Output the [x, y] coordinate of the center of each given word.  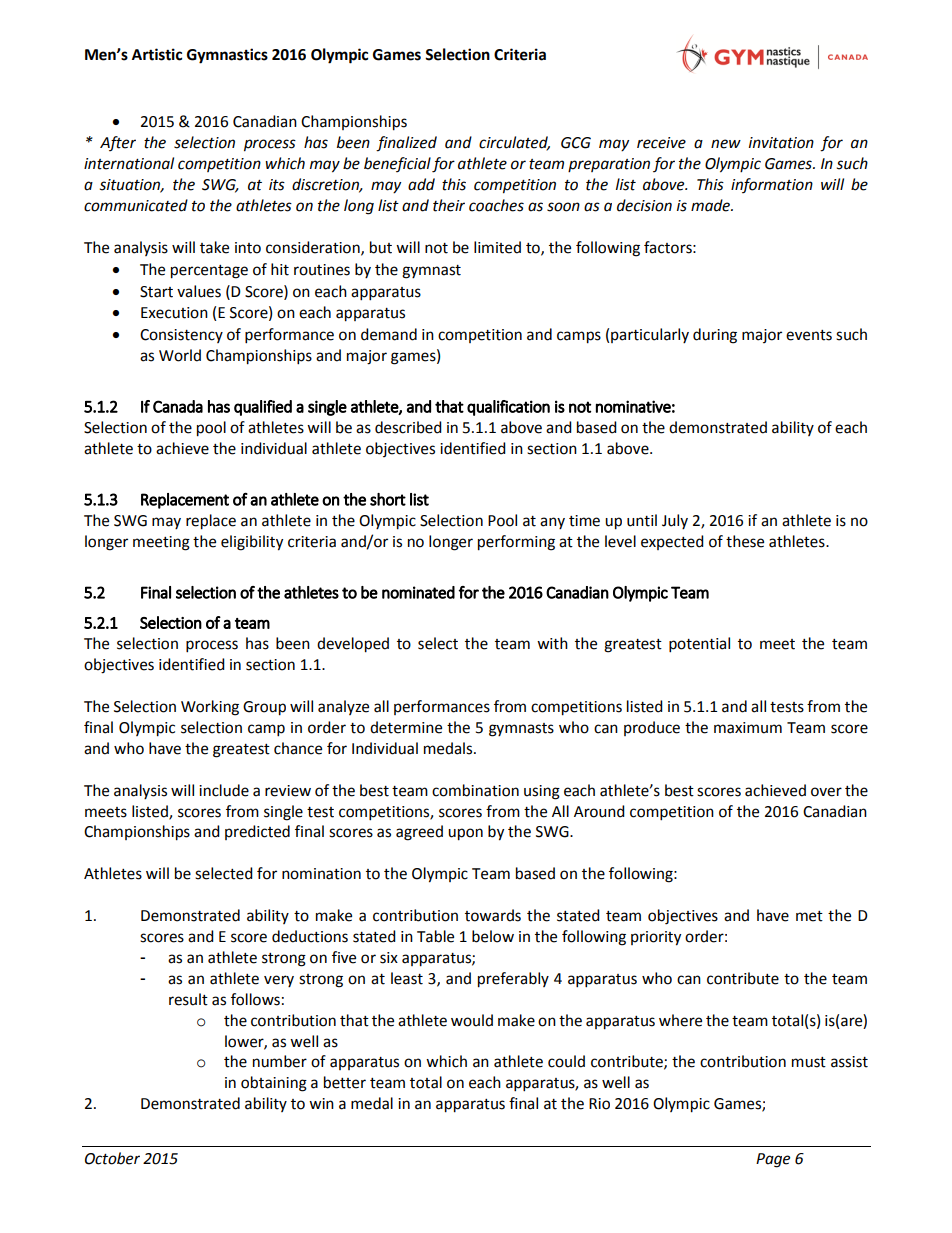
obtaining [274, 1084]
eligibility [252, 543]
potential [699, 645]
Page [773, 1160]
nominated [418, 592]
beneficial [397, 164]
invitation [781, 143]
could [566, 1061]
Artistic [157, 54]
